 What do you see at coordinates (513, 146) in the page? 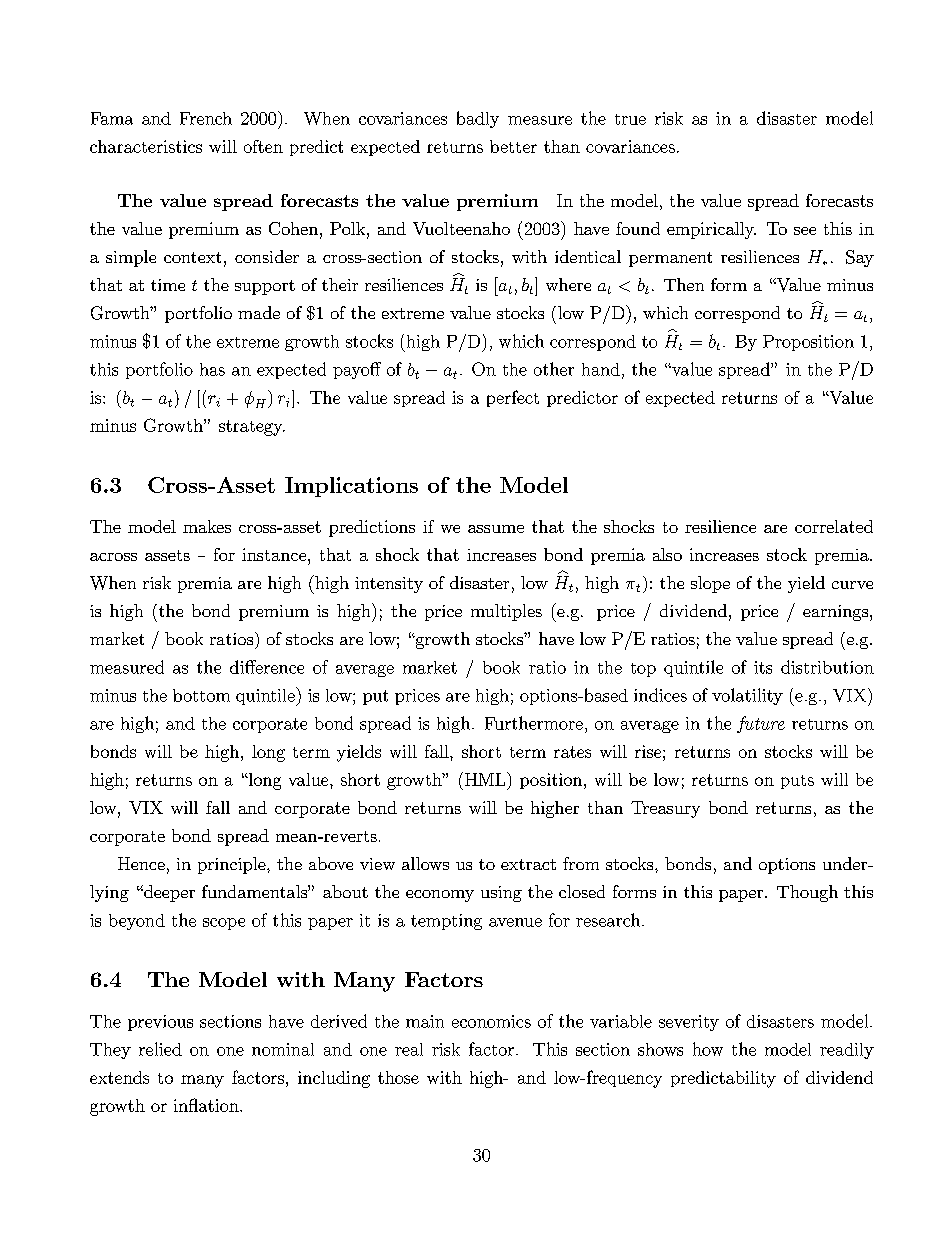
I see `better` at bounding box center [513, 146].
